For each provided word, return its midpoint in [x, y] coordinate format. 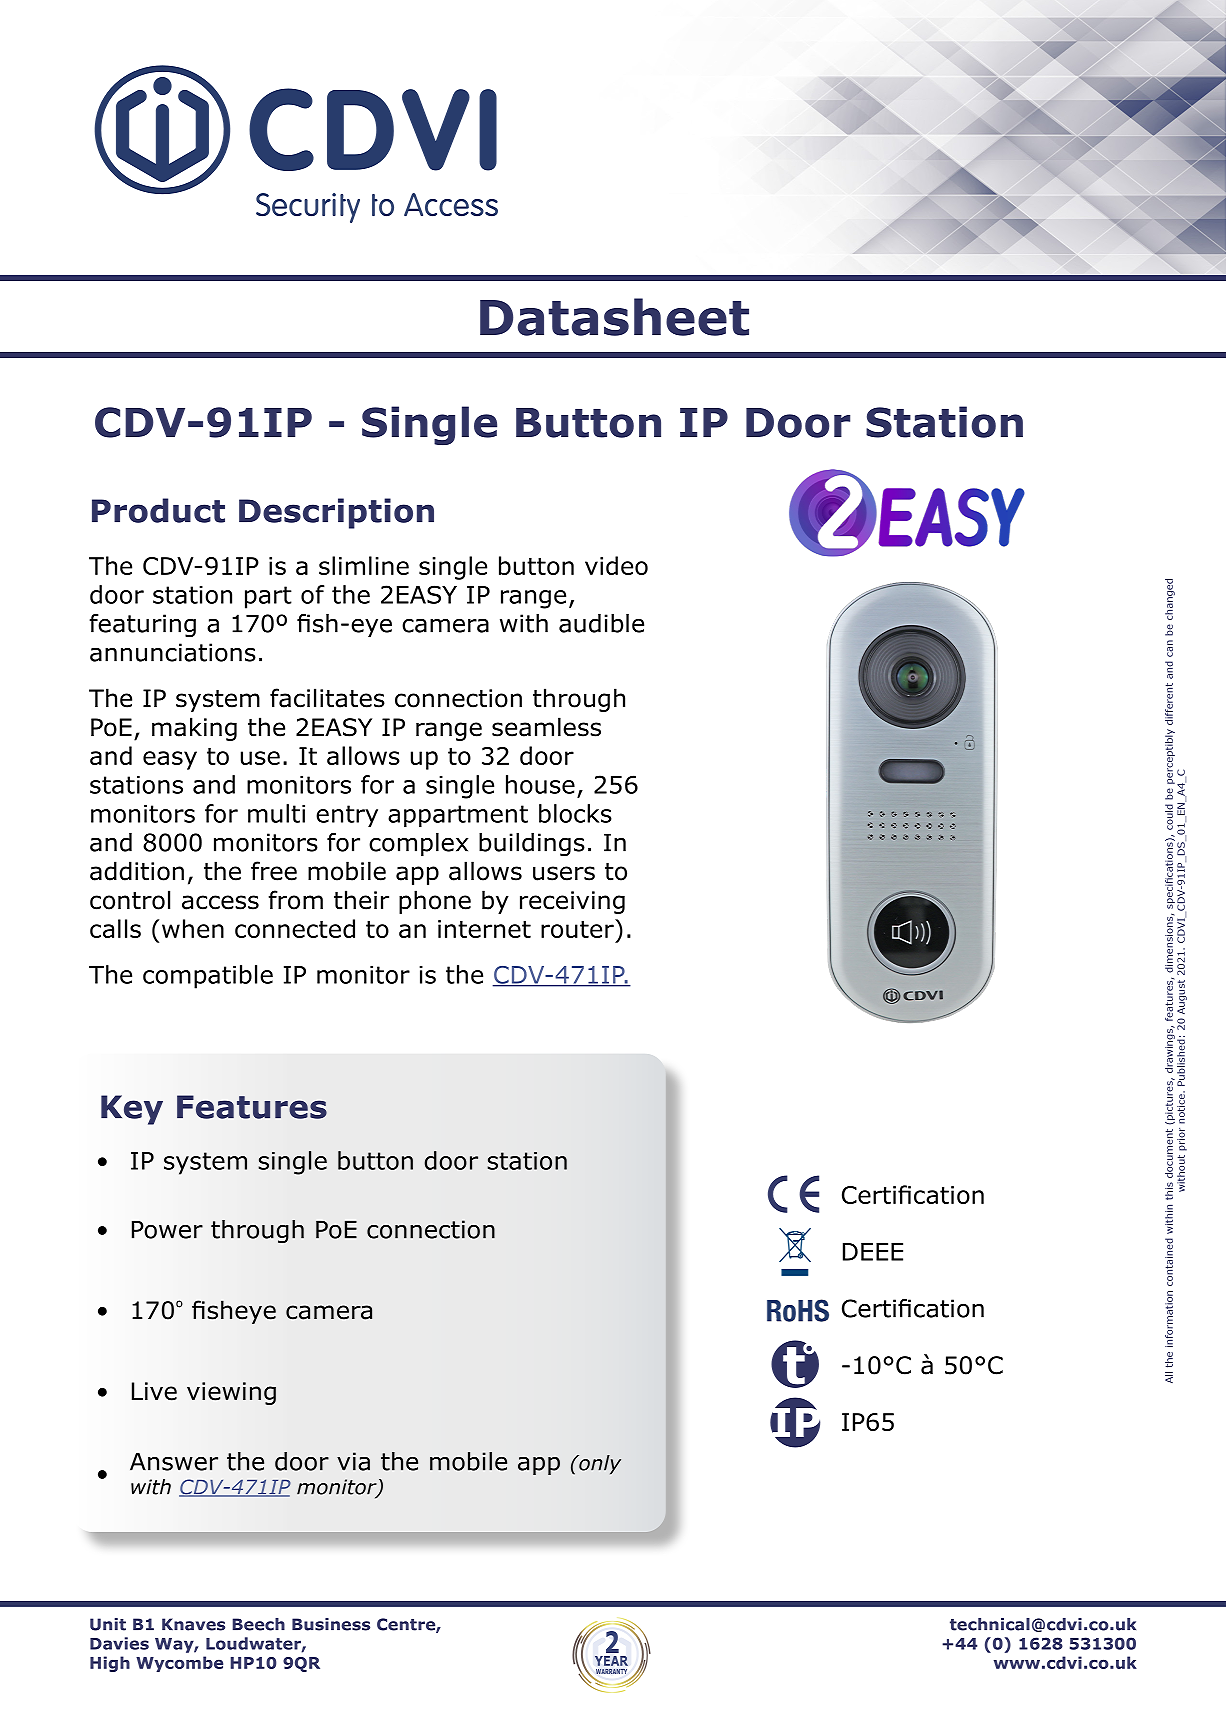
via [353, 1461]
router [578, 928]
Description [336, 513]
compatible [208, 977]
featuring [142, 626]
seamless [546, 727]
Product [158, 510]
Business [331, 1624]
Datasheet [614, 317]
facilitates [327, 698]
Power [167, 1229]
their [361, 900]
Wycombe [179, 1664]
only [599, 1465]
